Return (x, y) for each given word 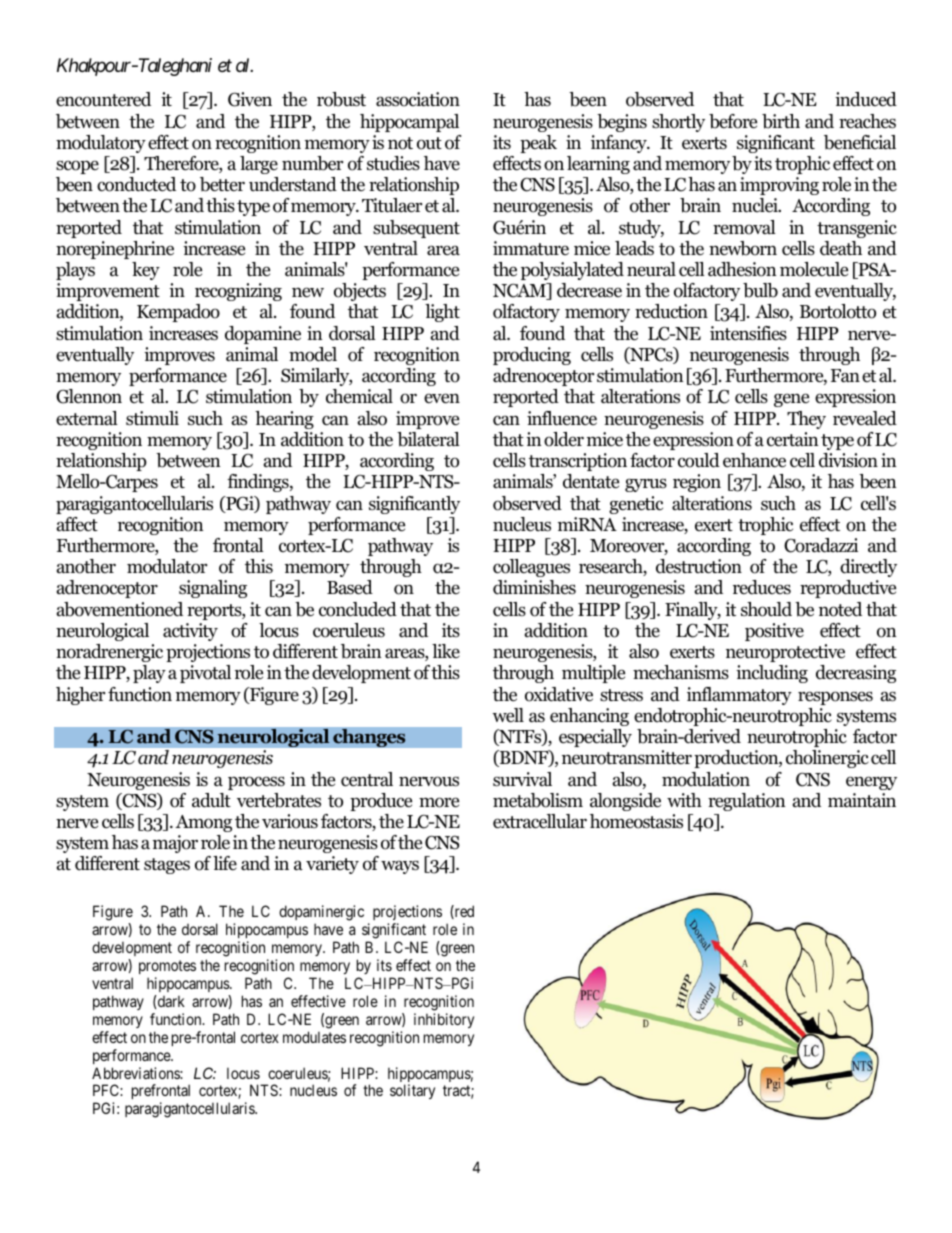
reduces (762, 587)
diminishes (534, 587)
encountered (103, 99)
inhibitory (444, 1020)
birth (781, 121)
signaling (213, 589)
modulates (314, 1037)
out (429, 143)
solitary (412, 1091)
